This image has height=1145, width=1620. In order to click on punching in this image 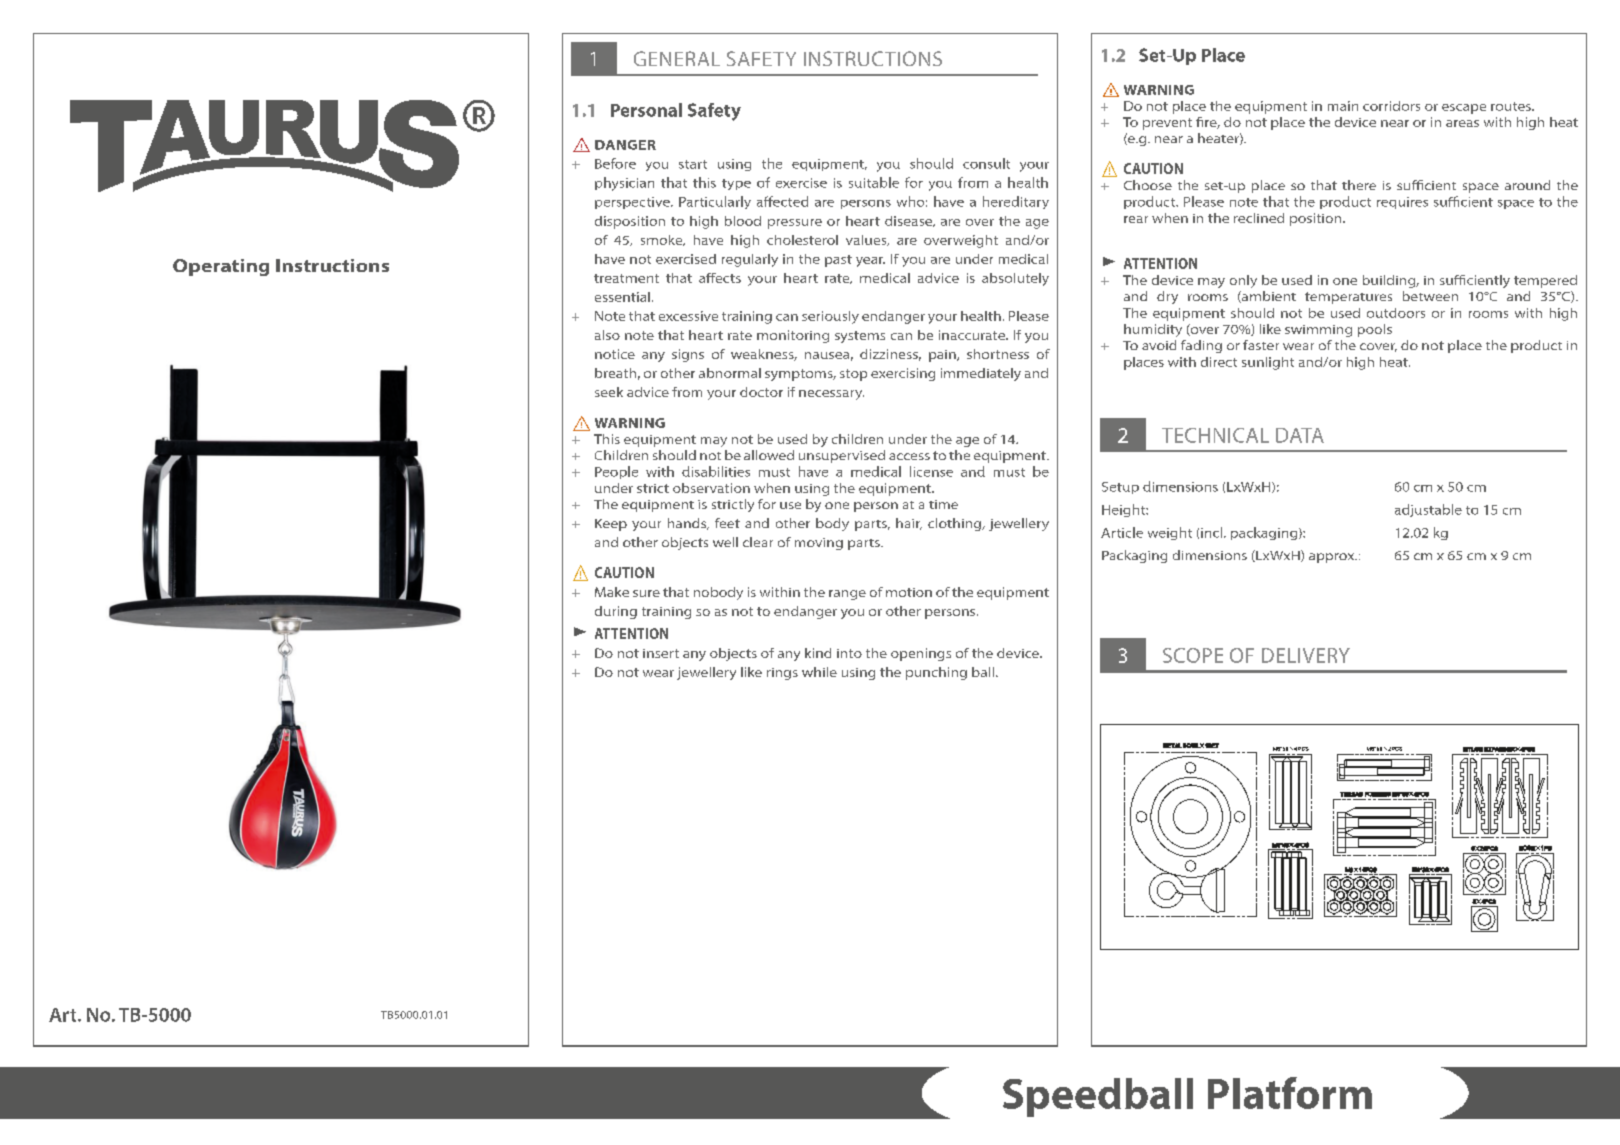, I will do `click(936, 673)`.
